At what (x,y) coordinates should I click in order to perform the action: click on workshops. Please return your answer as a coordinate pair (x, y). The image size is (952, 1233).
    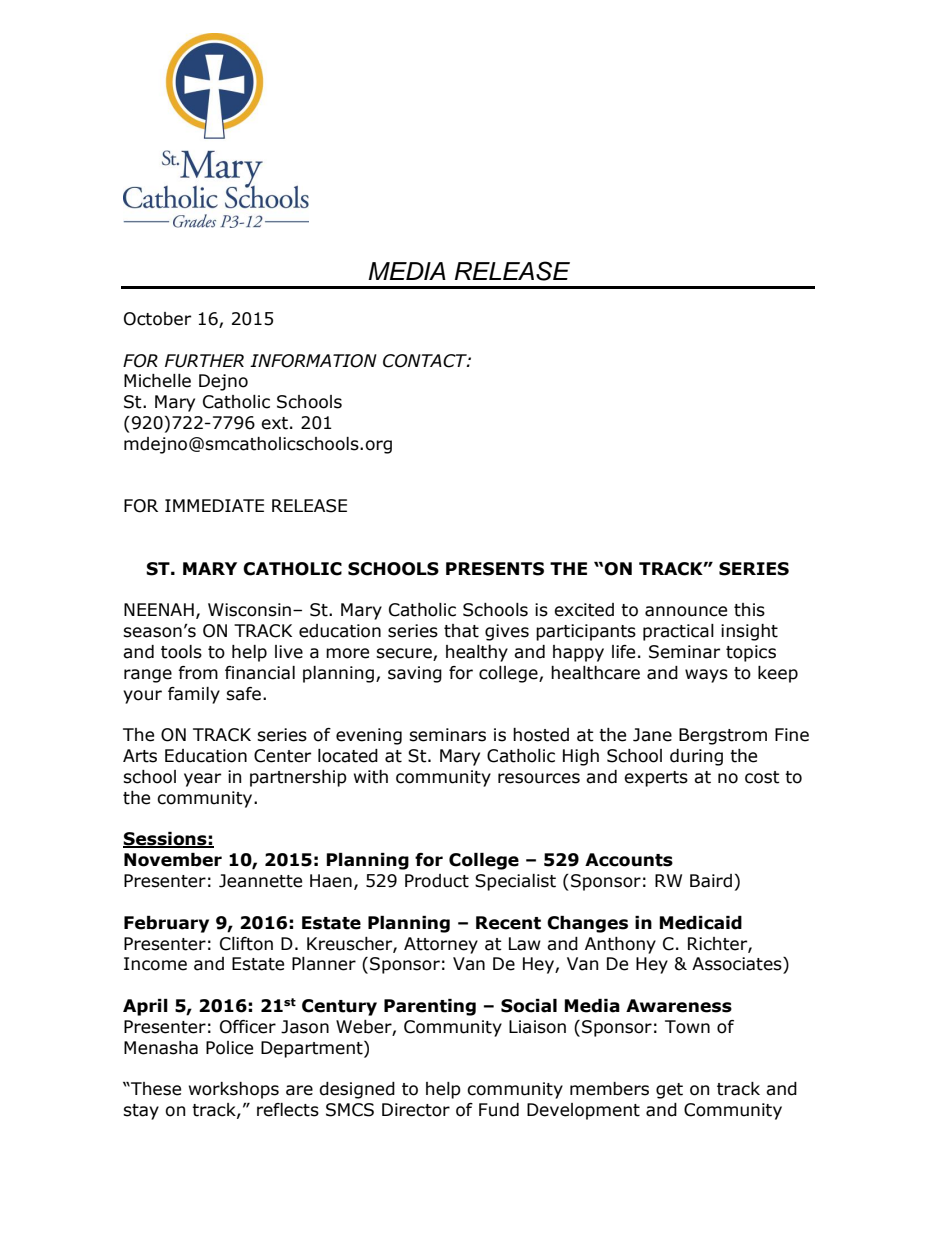
    Looking at the image, I should click on (234, 1090).
